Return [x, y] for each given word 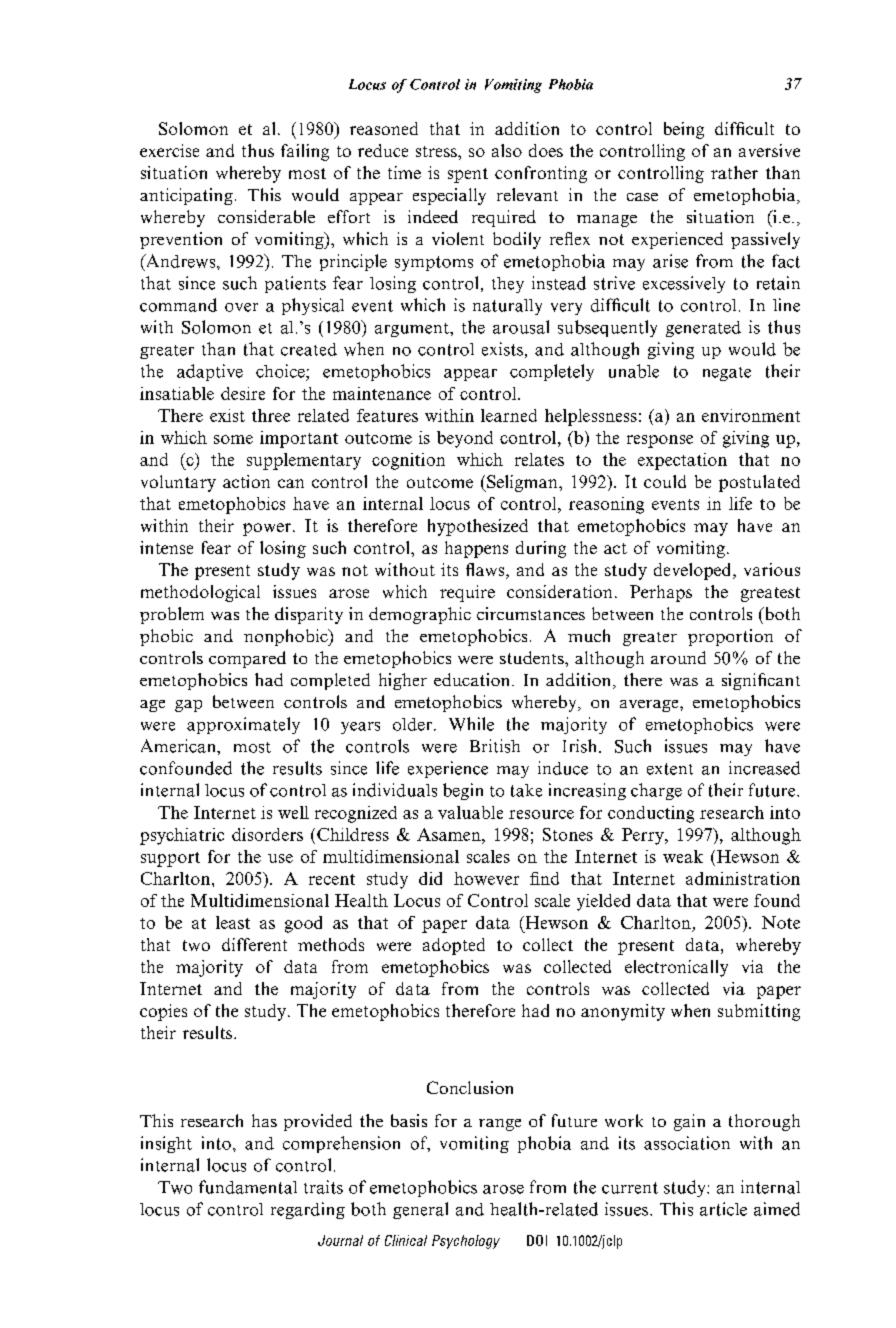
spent [468, 175]
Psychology [466, 1242]
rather [734, 172]
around [678, 657]
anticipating [186, 196]
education [473, 679]
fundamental [248, 1187]
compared [247, 659]
